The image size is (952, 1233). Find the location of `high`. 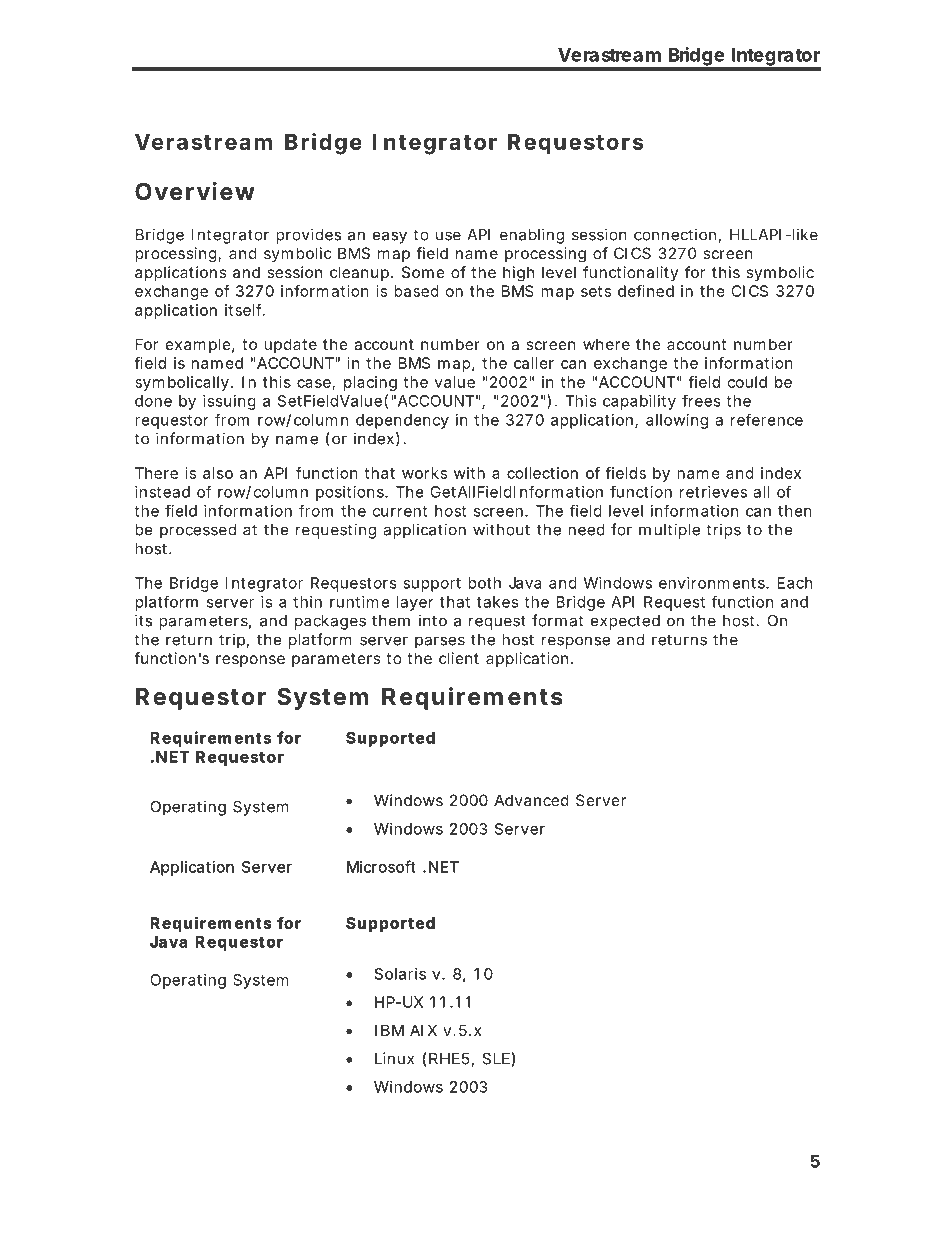

high is located at coordinates (518, 274).
